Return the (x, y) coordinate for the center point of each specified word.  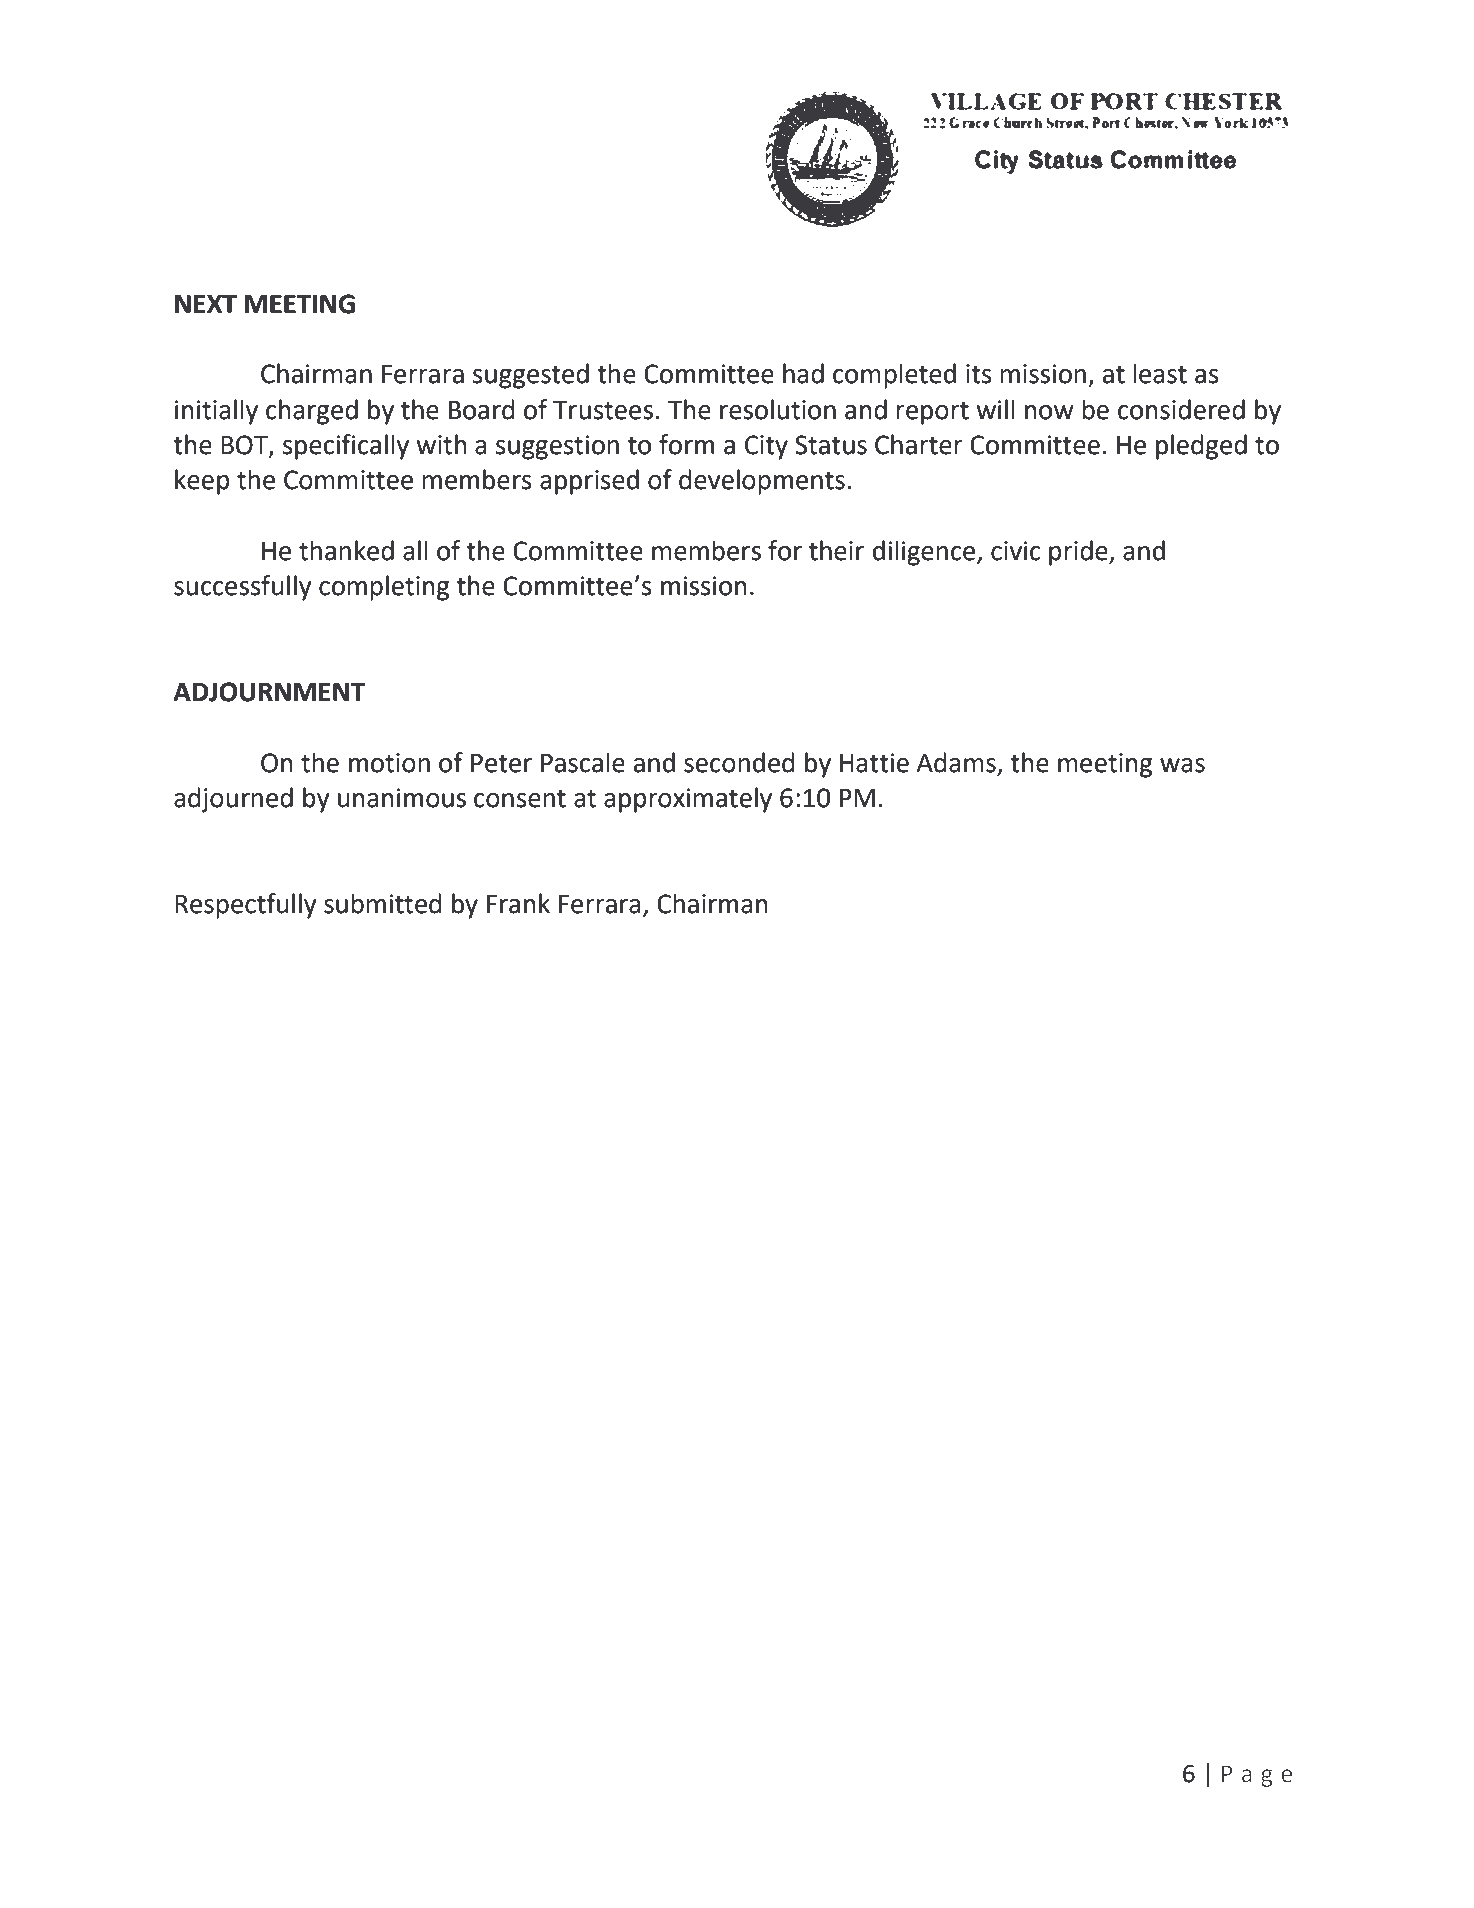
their (836, 550)
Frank (518, 903)
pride (1079, 553)
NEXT (206, 304)
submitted (382, 903)
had (803, 373)
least (1160, 373)
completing (384, 588)
